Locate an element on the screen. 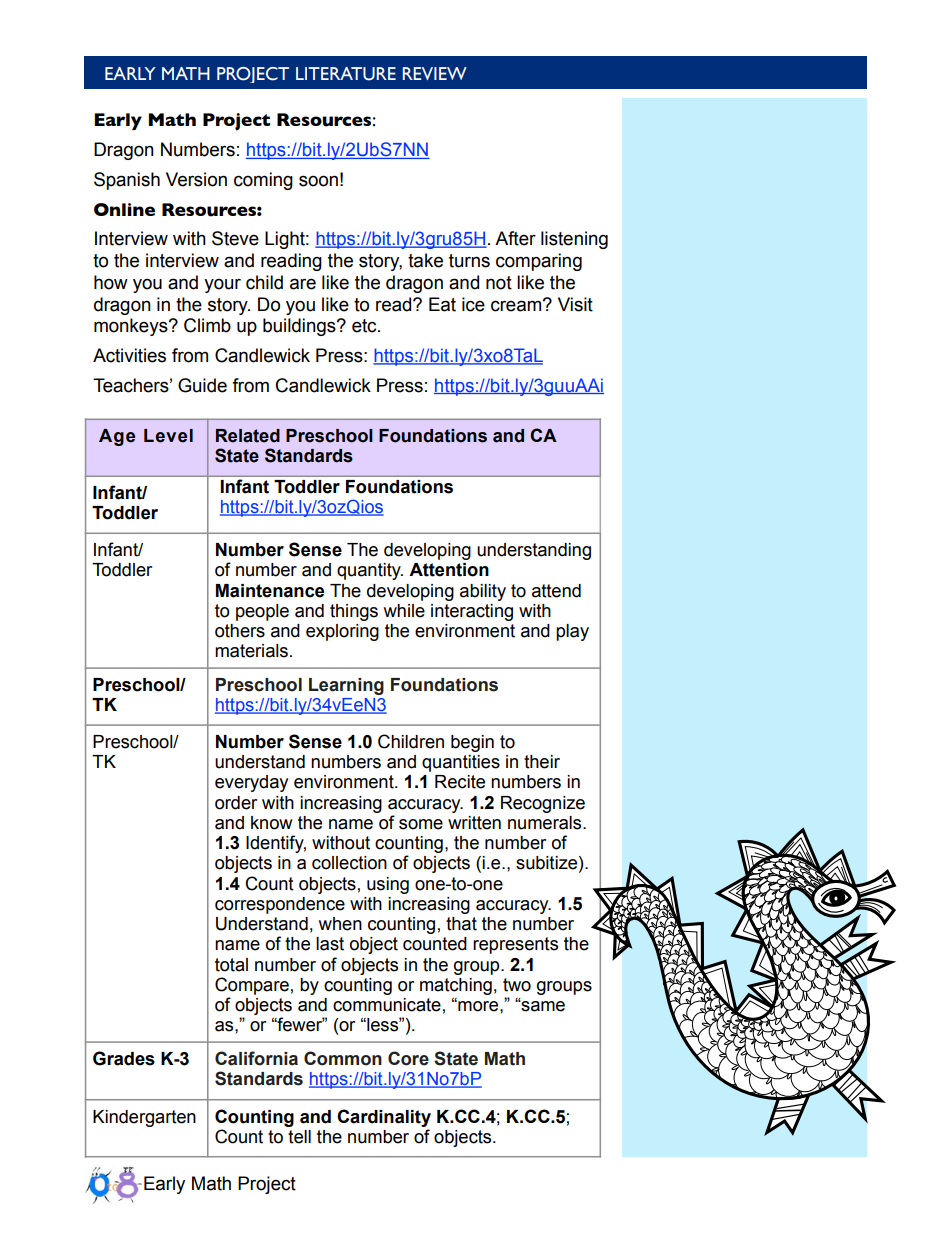  ability is located at coordinates (483, 592).
